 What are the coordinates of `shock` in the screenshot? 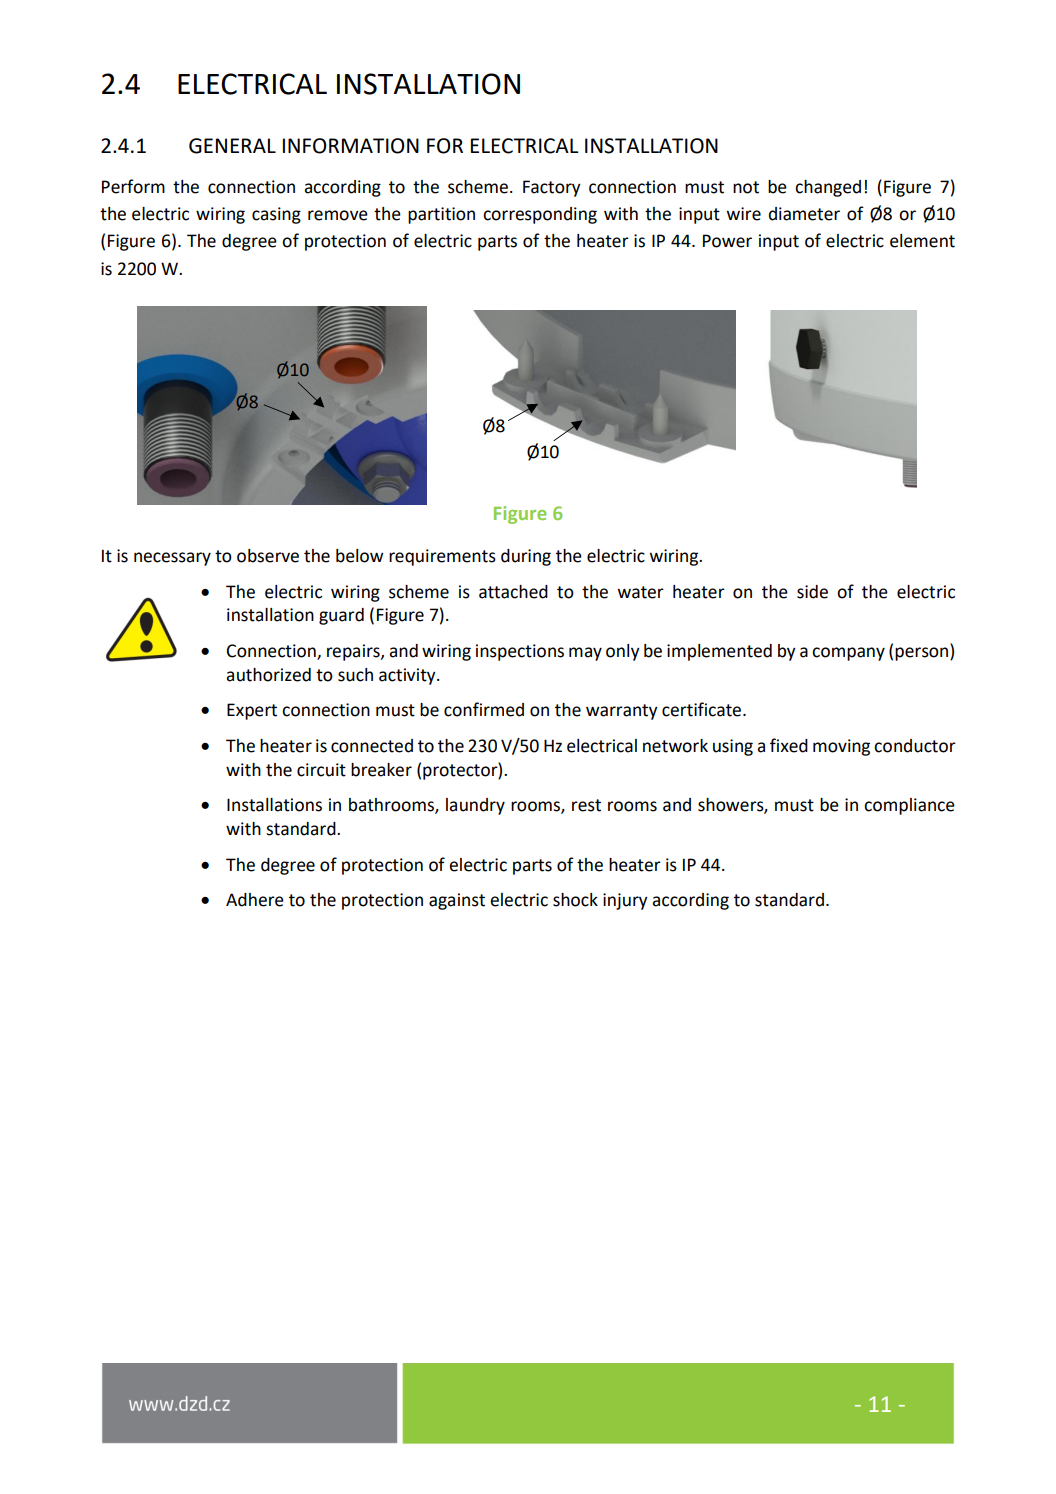 It's located at (575, 900).
